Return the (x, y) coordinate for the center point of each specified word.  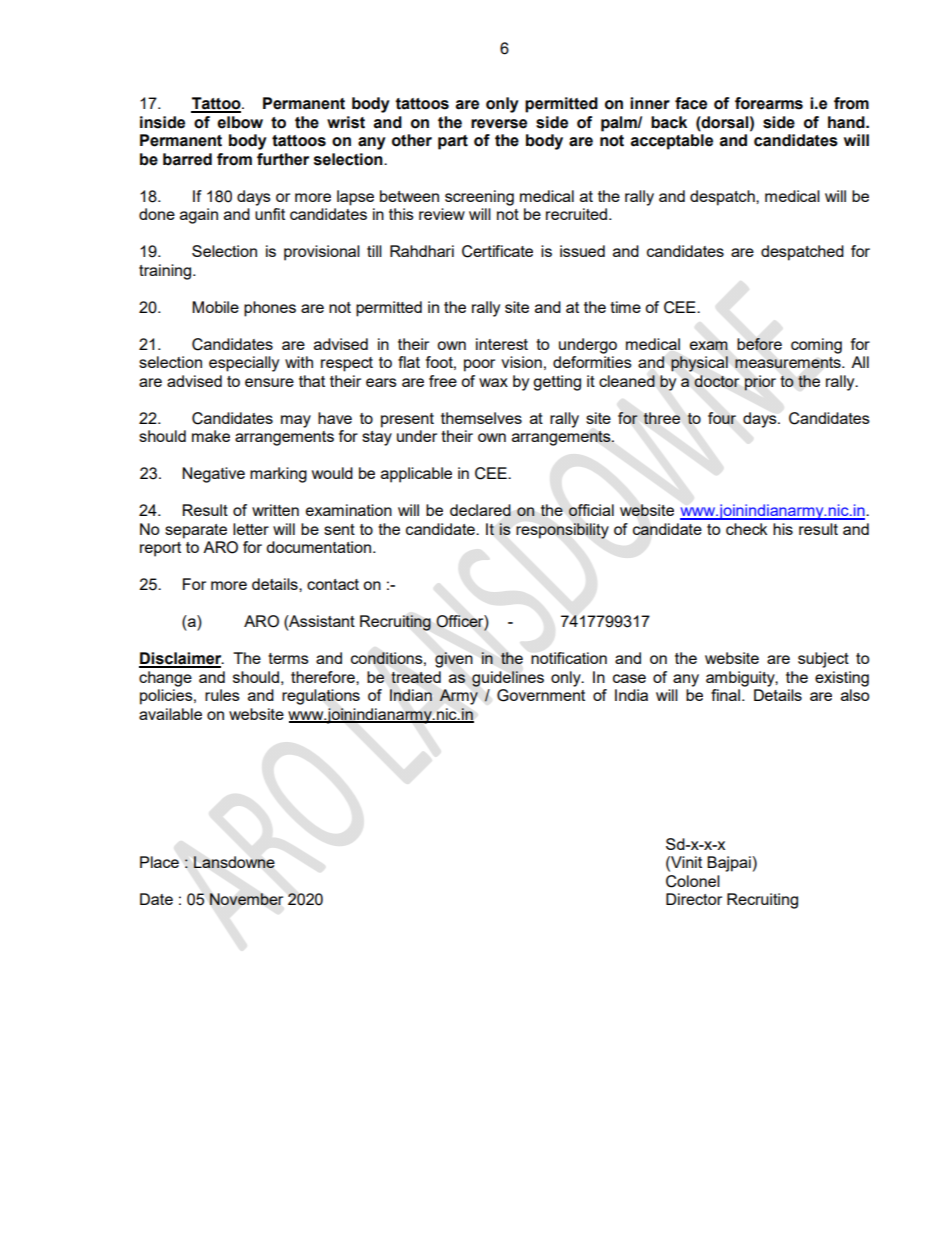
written (275, 510)
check (746, 529)
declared (480, 510)
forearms (769, 103)
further (283, 159)
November (246, 899)
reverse (499, 124)
